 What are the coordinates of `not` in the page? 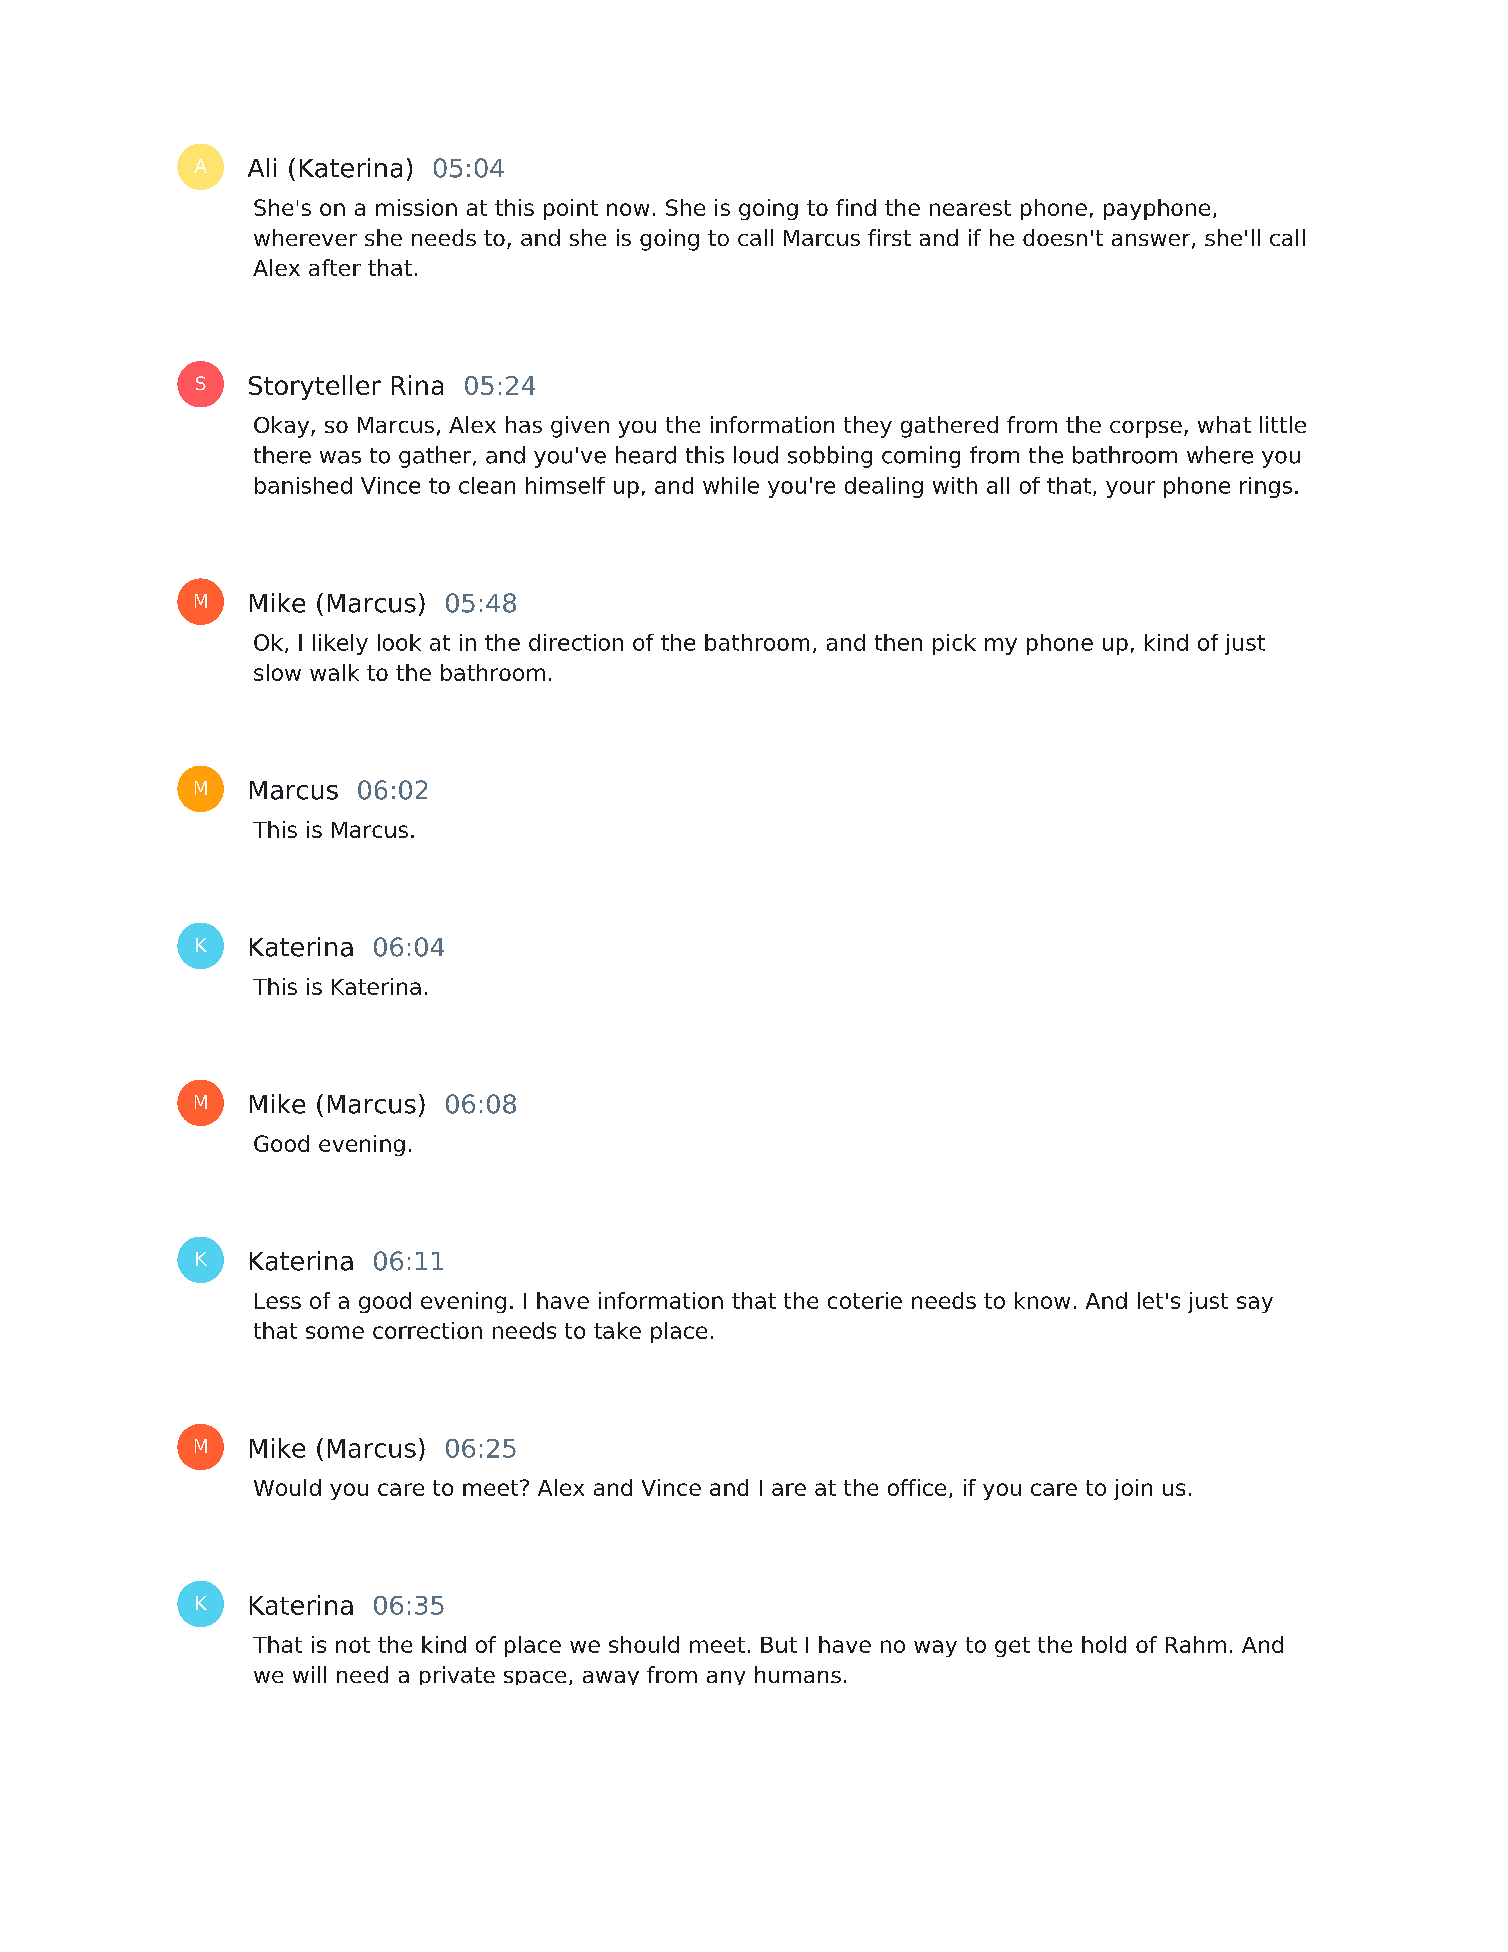 It's located at (353, 1645).
